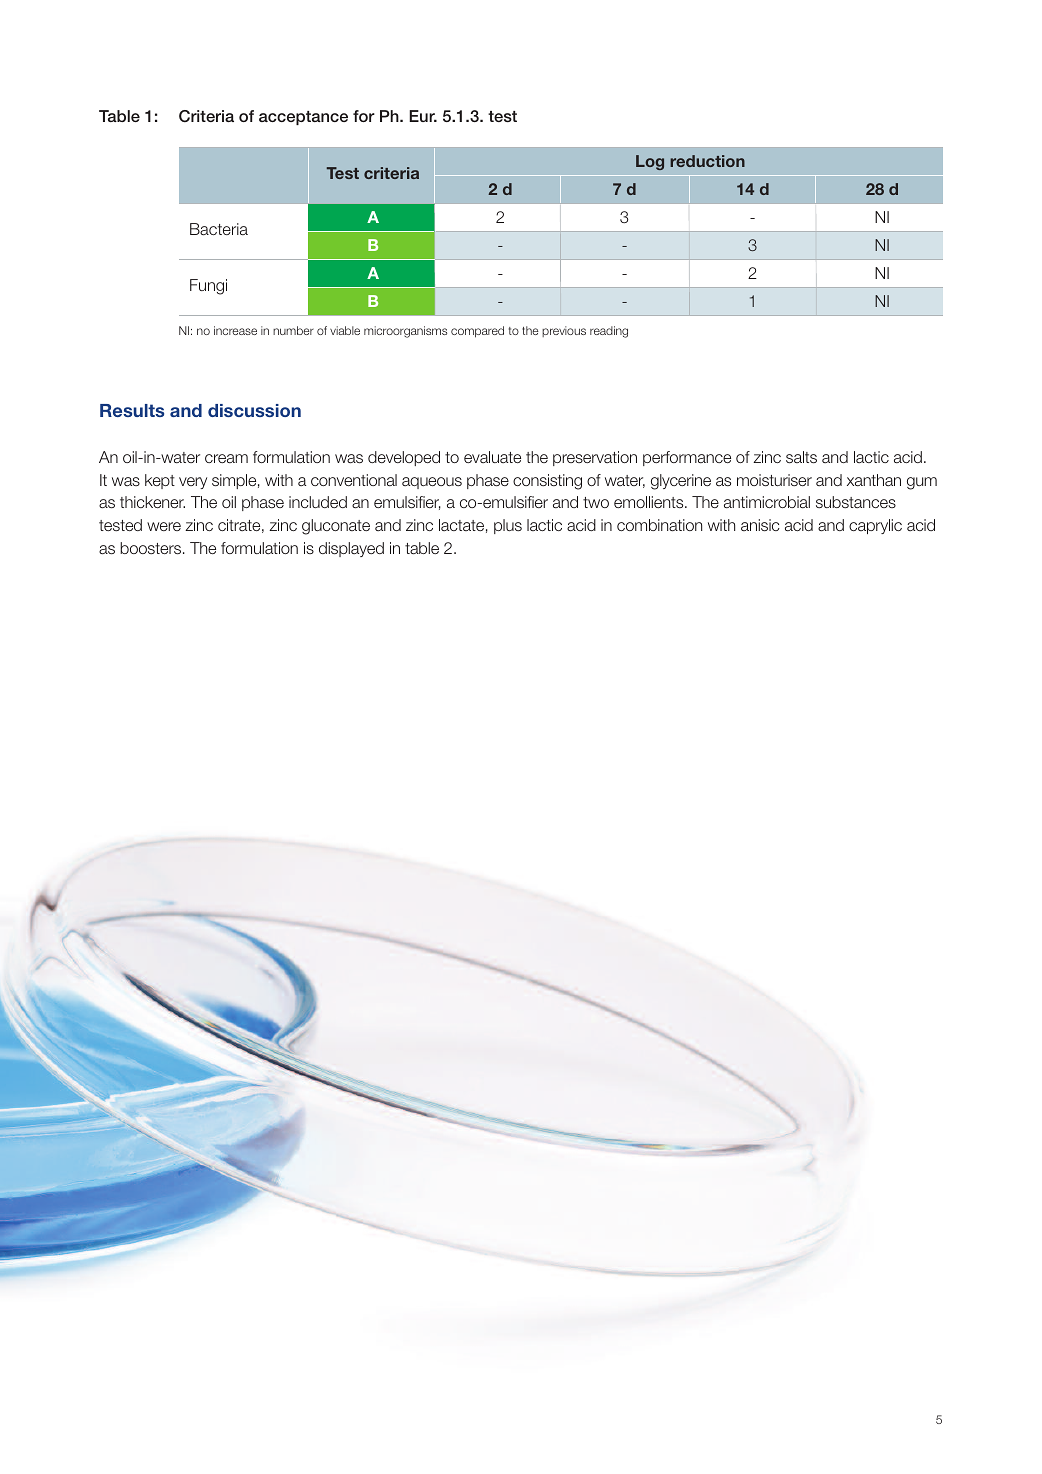  Describe the element at coordinates (508, 526) in the image. I see `plus` at that location.
